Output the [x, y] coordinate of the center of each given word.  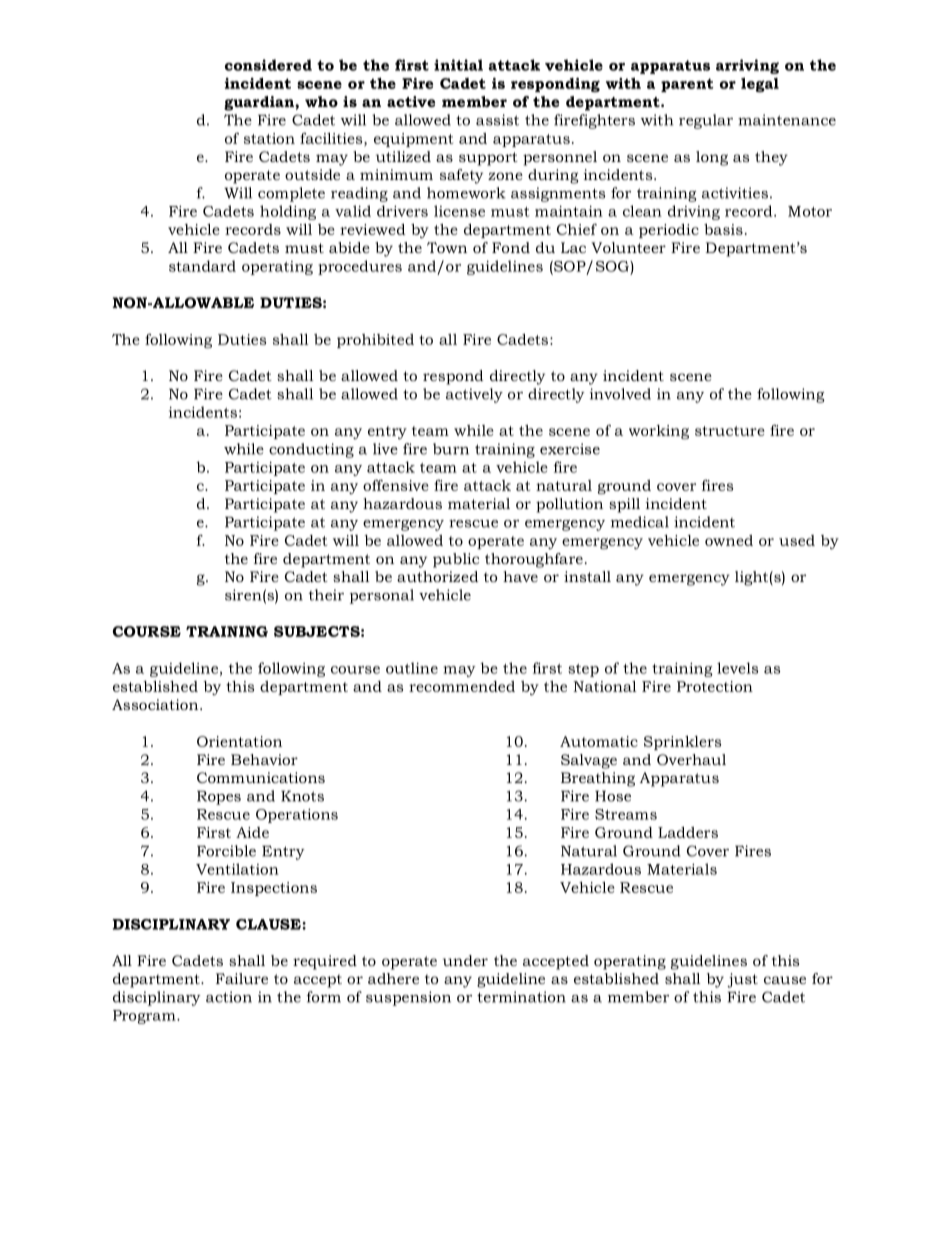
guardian [260, 103]
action [229, 997]
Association [156, 704]
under [465, 960]
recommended [462, 686]
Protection [715, 686]
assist [497, 120]
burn [451, 449]
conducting [311, 450]
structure [730, 431]
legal [760, 84]
